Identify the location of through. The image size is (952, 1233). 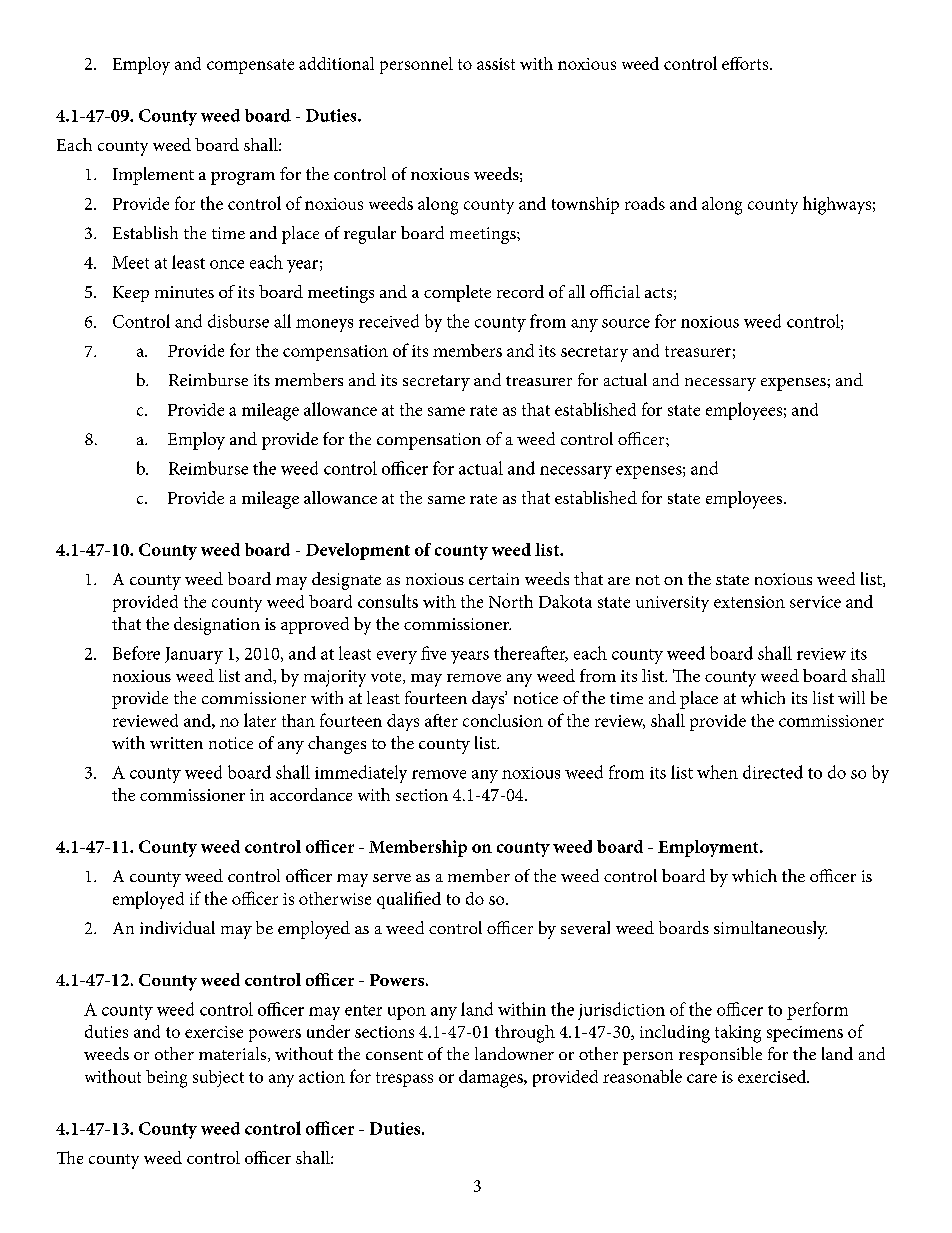
(525, 1034).
